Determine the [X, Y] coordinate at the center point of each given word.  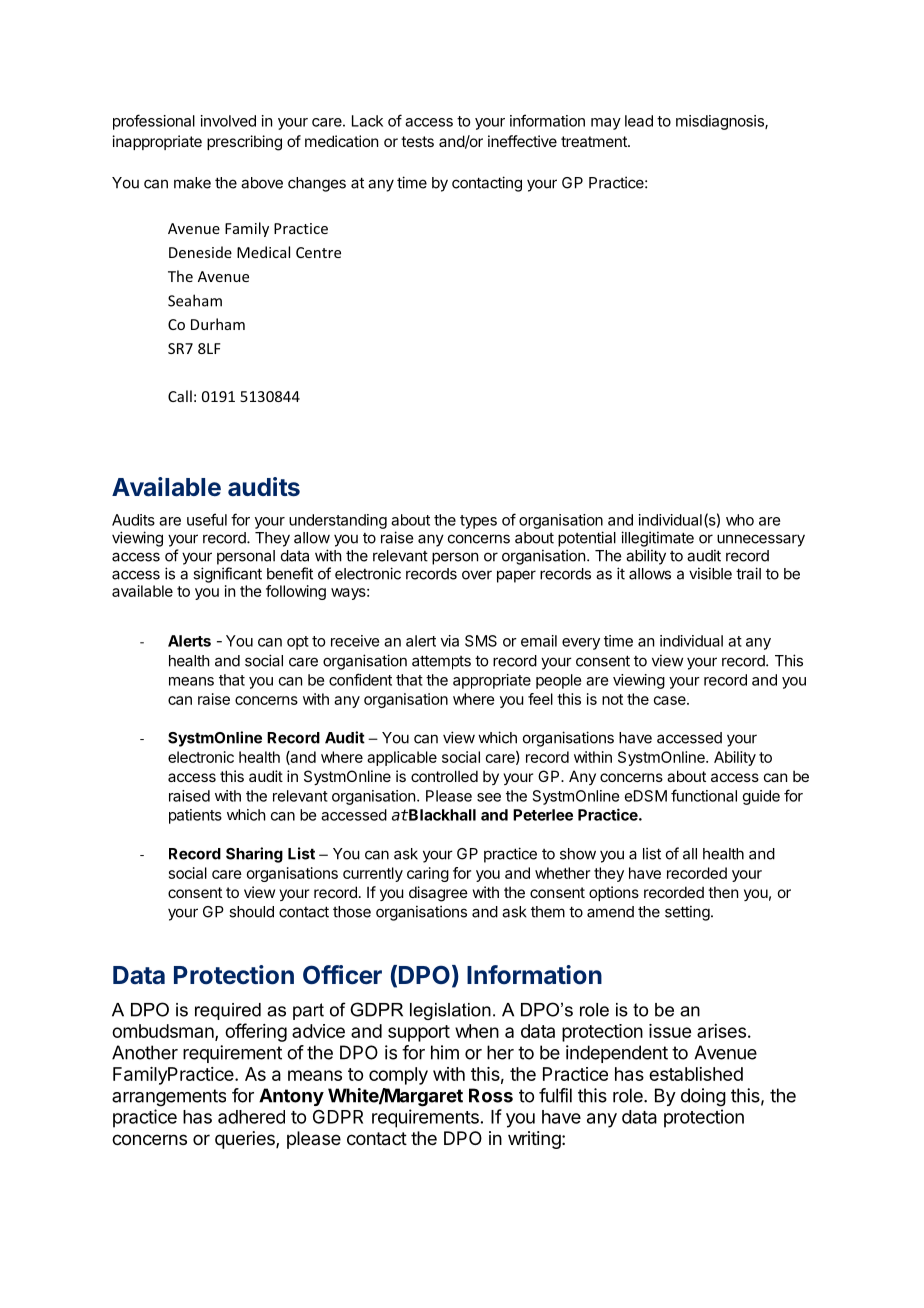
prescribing [244, 143]
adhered [251, 1117]
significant [227, 575]
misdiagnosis [721, 122]
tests [417, 141]
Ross [491, 1095]
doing [703, 1097]
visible [710, 573]
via [450, 641]
